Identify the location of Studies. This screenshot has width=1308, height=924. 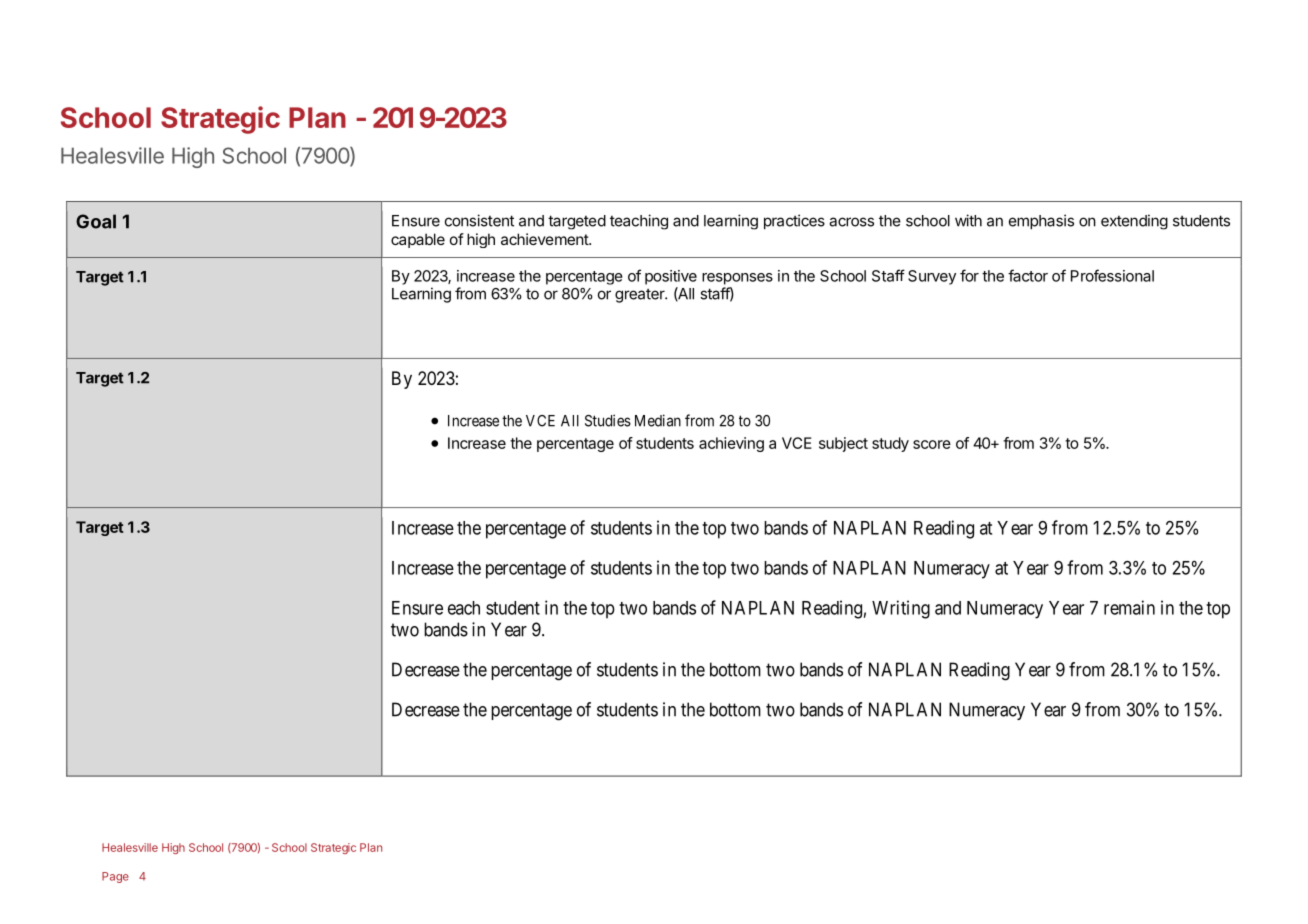
(608, 420).
